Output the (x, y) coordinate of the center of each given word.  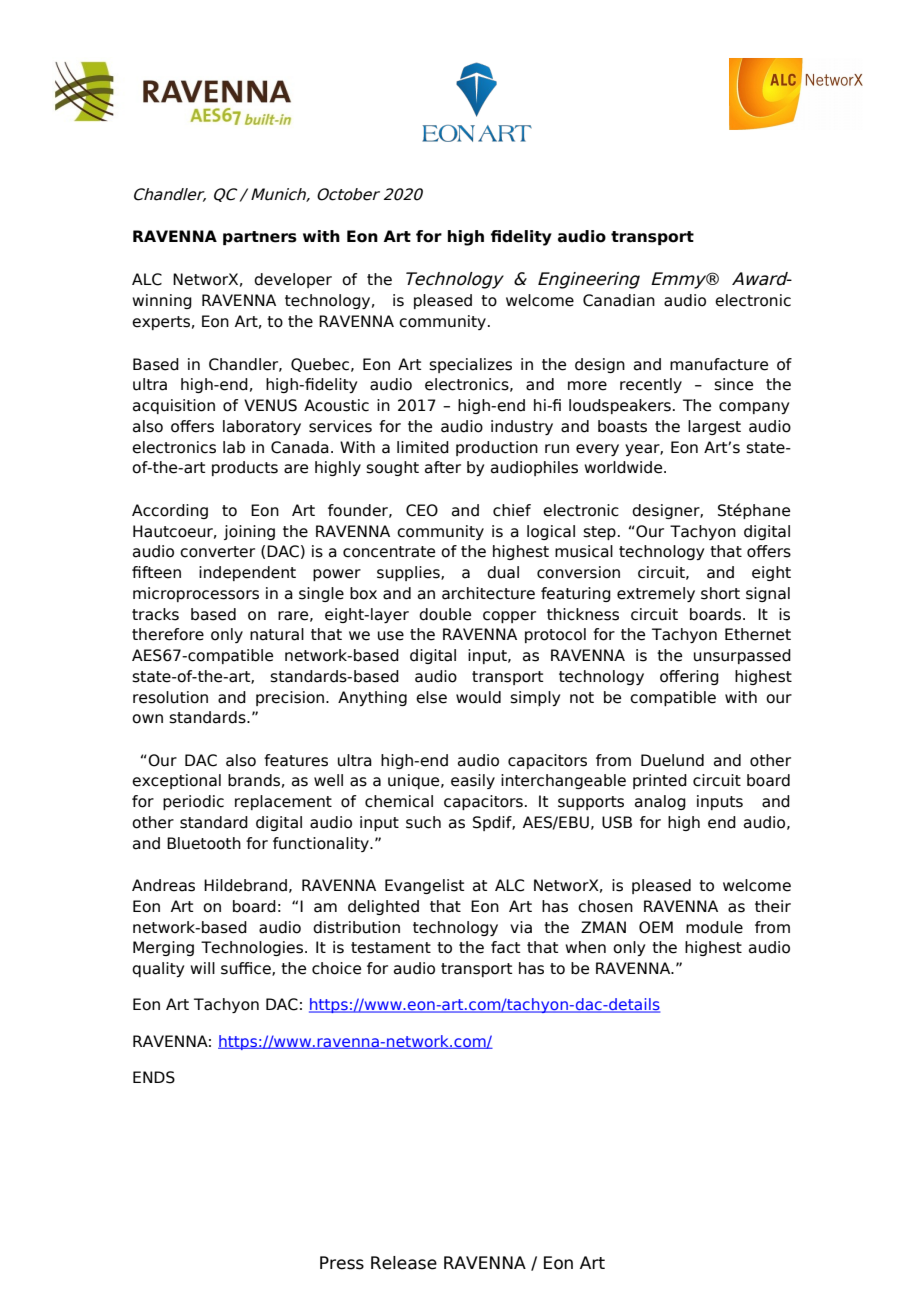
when (585, 947)
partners (260, 238)
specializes (470, 365)
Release (404, 1263)
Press (342, 1263)
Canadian (619, 300)
